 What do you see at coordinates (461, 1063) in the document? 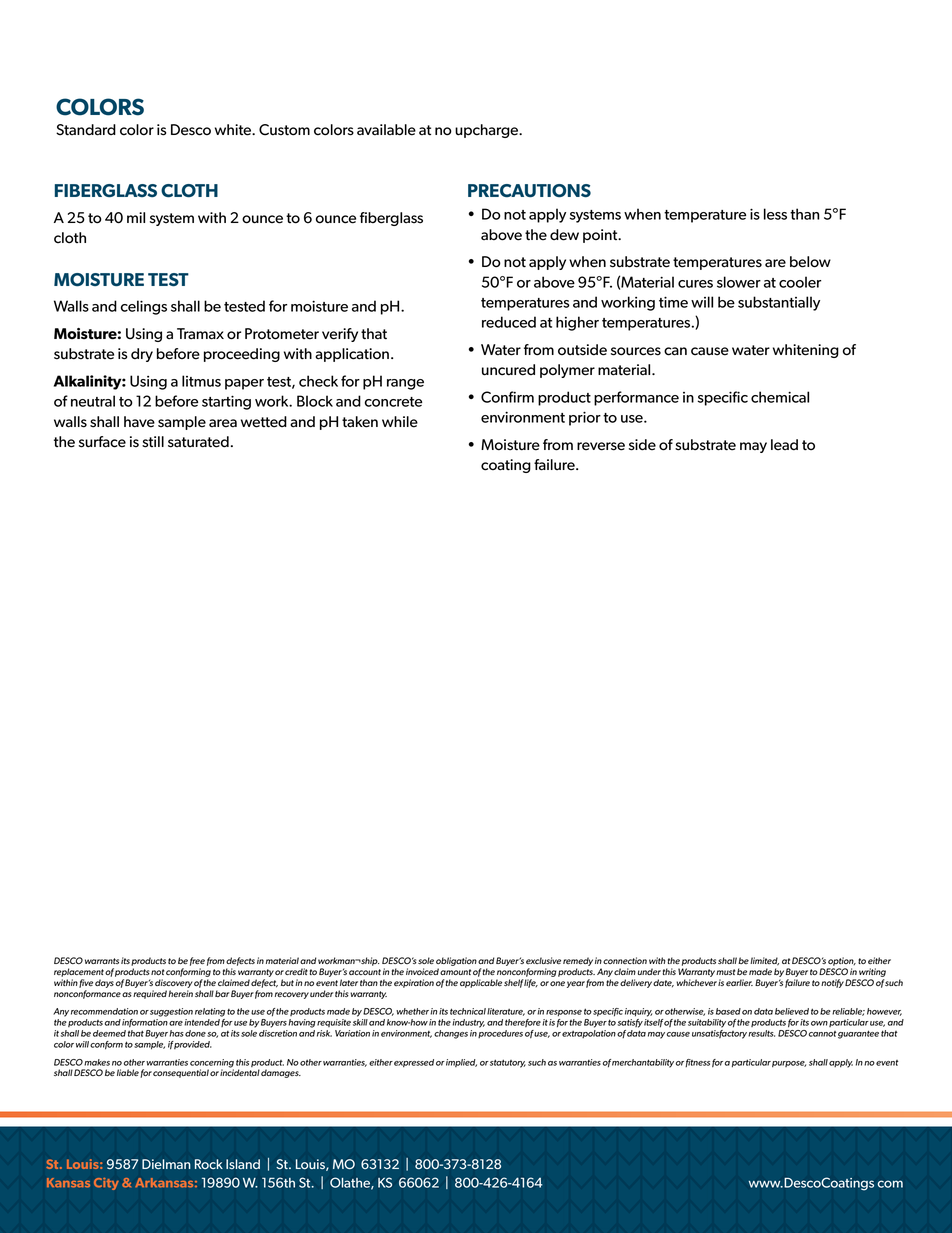
I see `implied` at bounding box center [461, 1063].
